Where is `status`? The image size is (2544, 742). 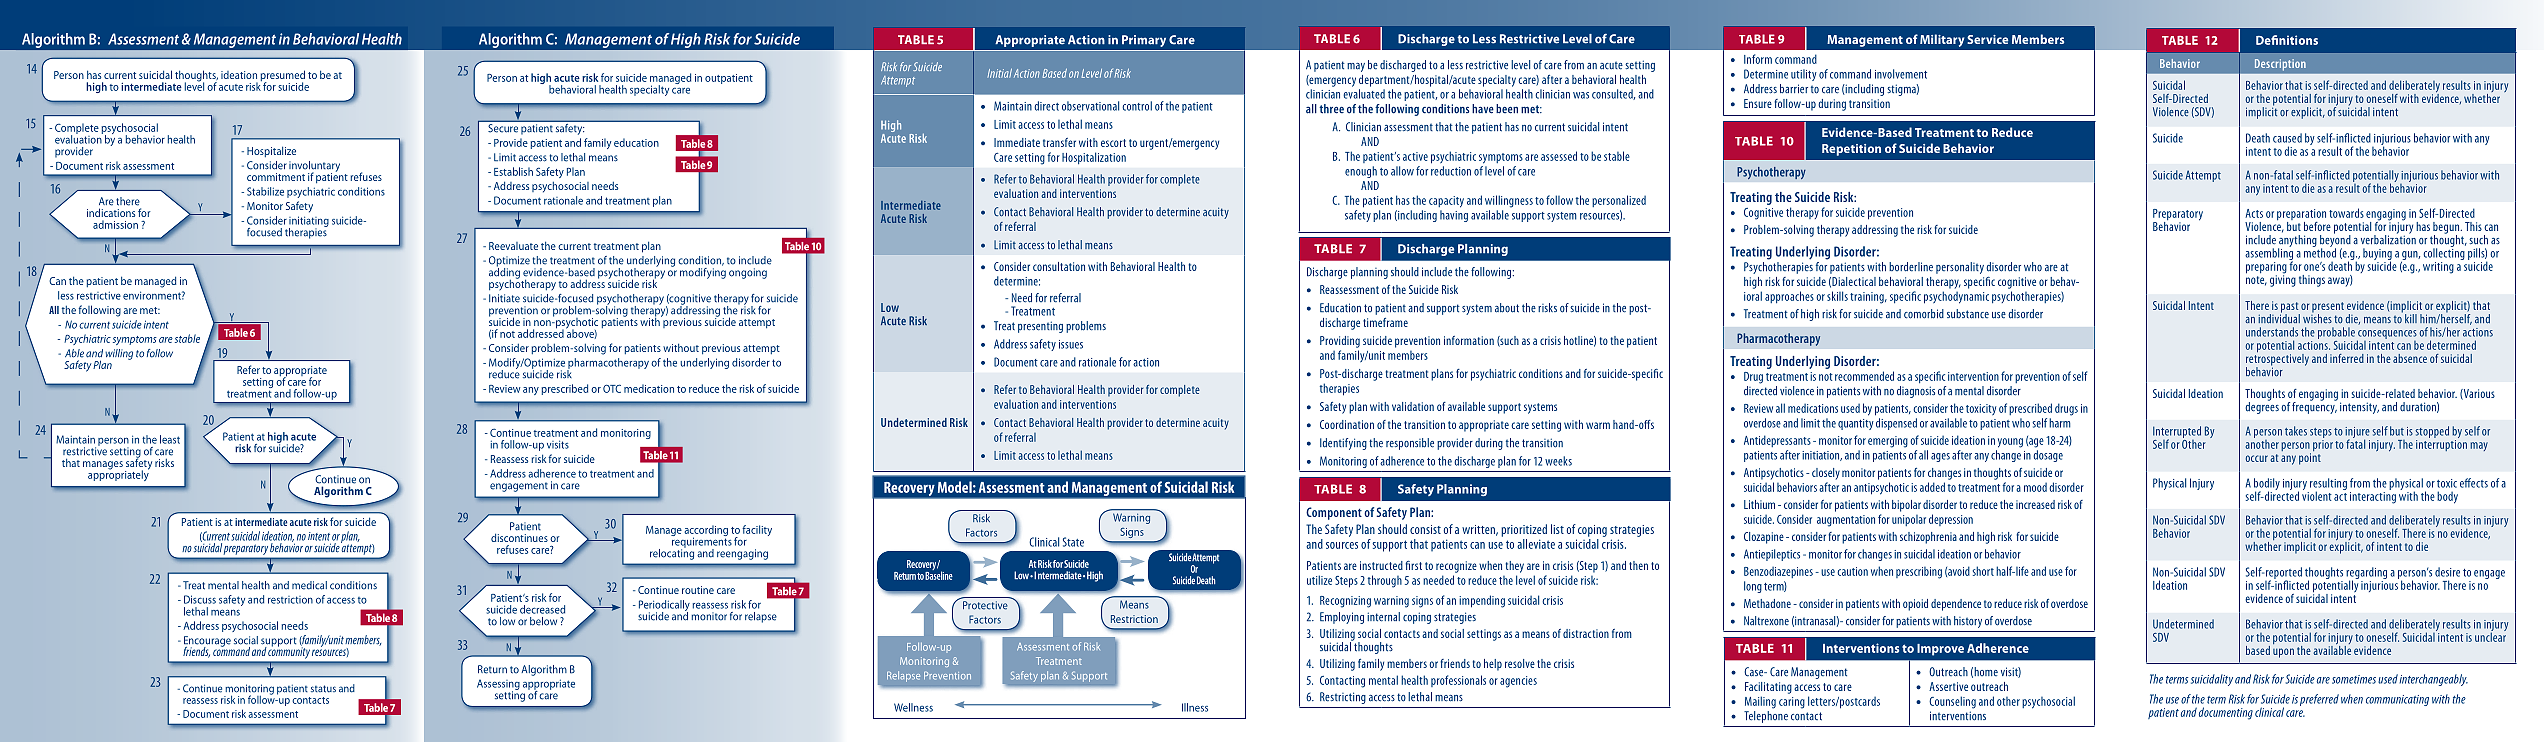 status is located at coordinates (323, 689).
